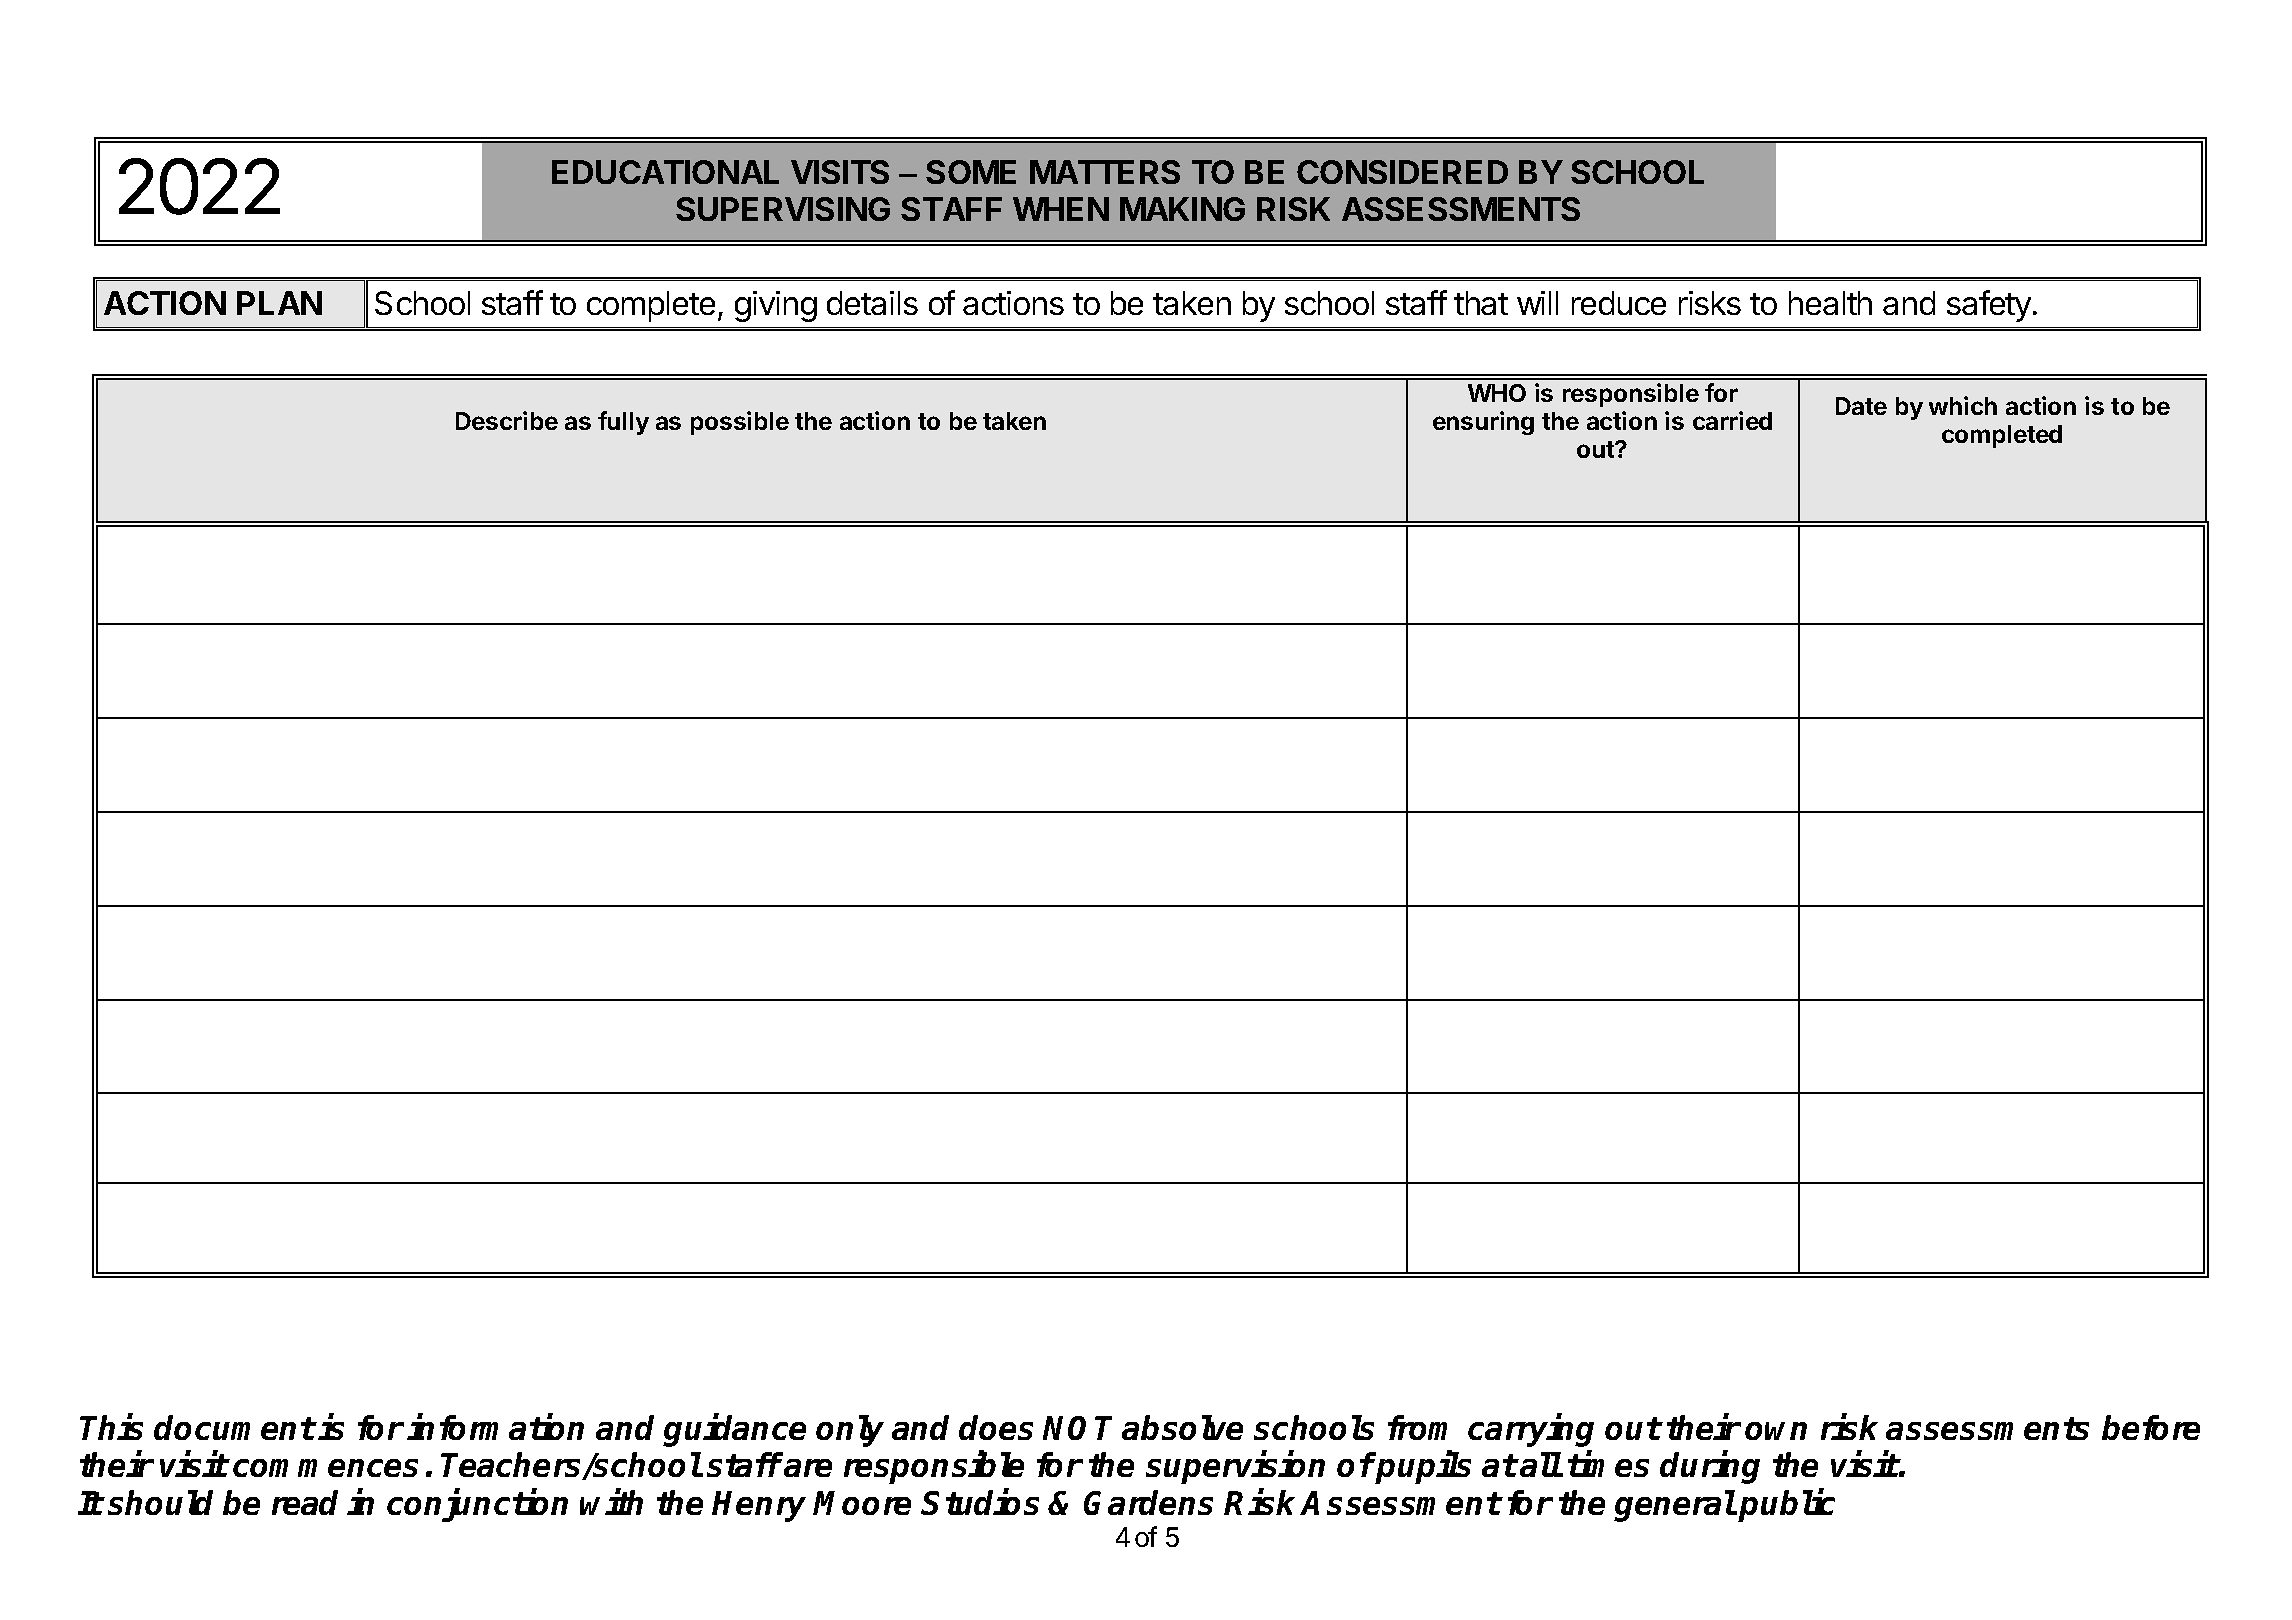  I want to click on ensuring, so click(1483, 423).
